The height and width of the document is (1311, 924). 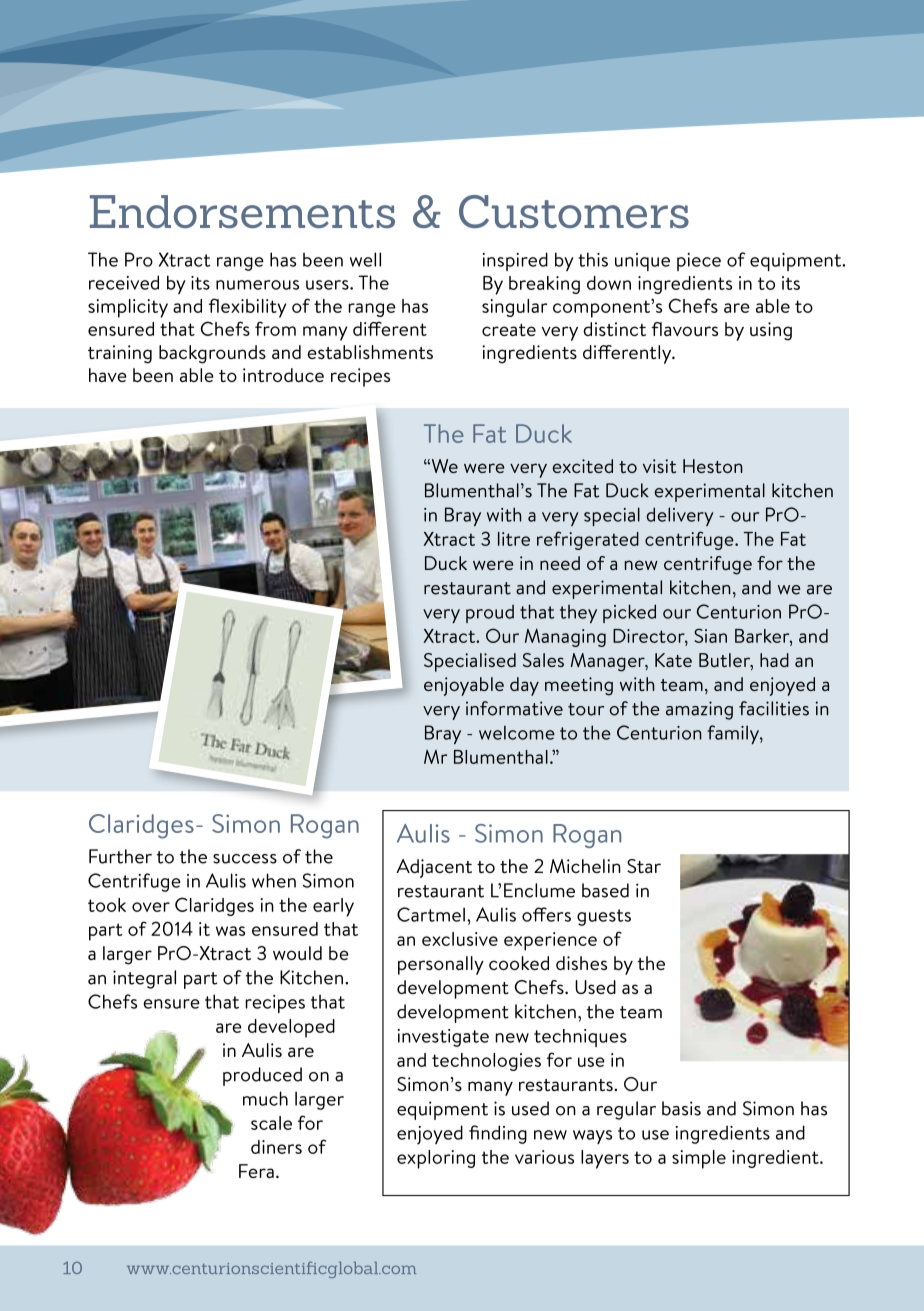 I want to click on guests, so click(x=604, y=917).
